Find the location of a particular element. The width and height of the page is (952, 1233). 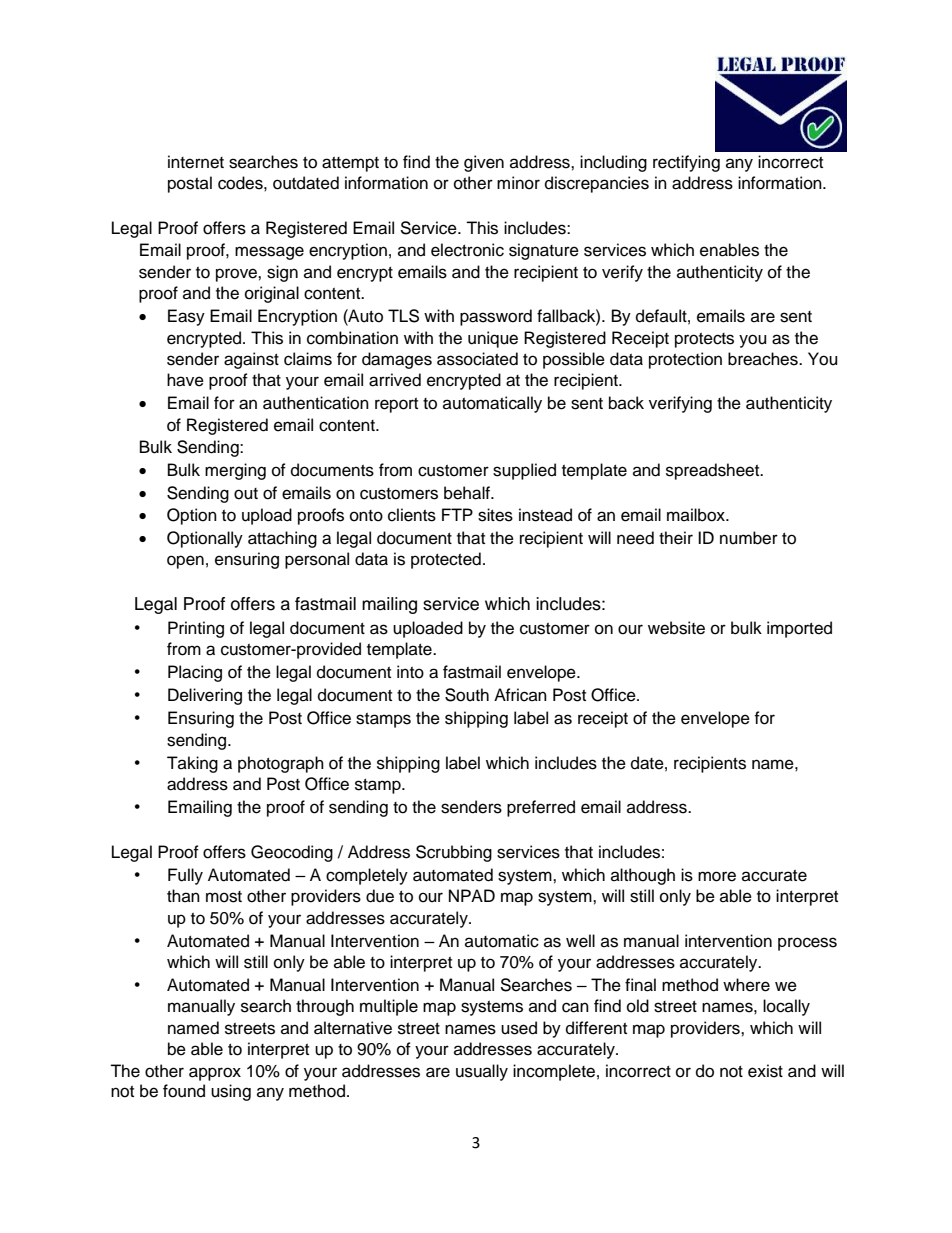

authentication is located at coordinates (316, 403).
